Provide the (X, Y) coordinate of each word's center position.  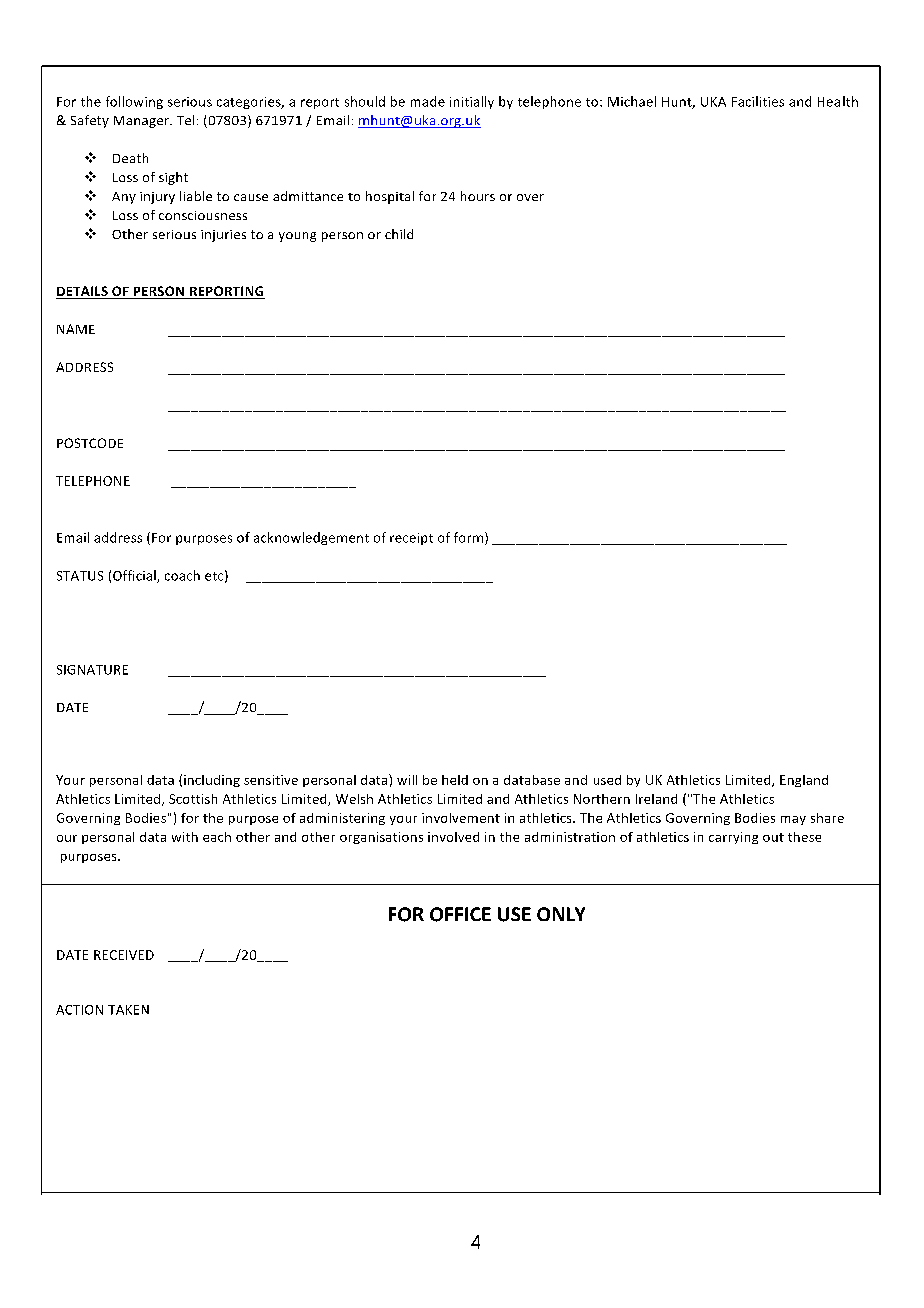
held (455, 780)
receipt (411, 539)
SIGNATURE (92, 670)
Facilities (758, 101)
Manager (142, 122)
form (470, 538)
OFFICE (460, 914)
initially (472, 102)
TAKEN (128, 1010)
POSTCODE (90, 443)
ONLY (561, 914)
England (804, 781)
